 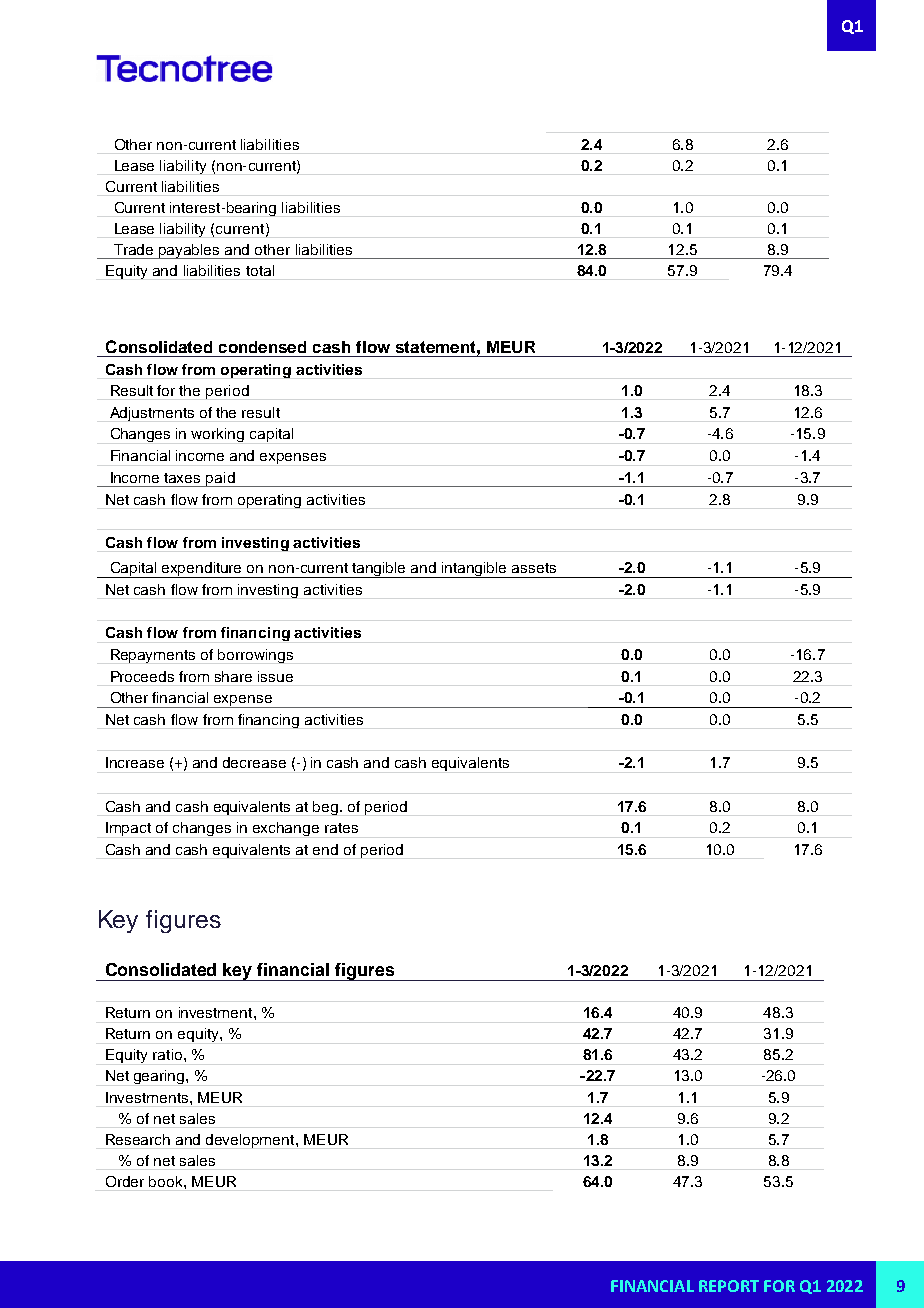 What do you see at coordinates (275, 676) in the screenshot?
I see `issue` at bounding box center [275, 676].
